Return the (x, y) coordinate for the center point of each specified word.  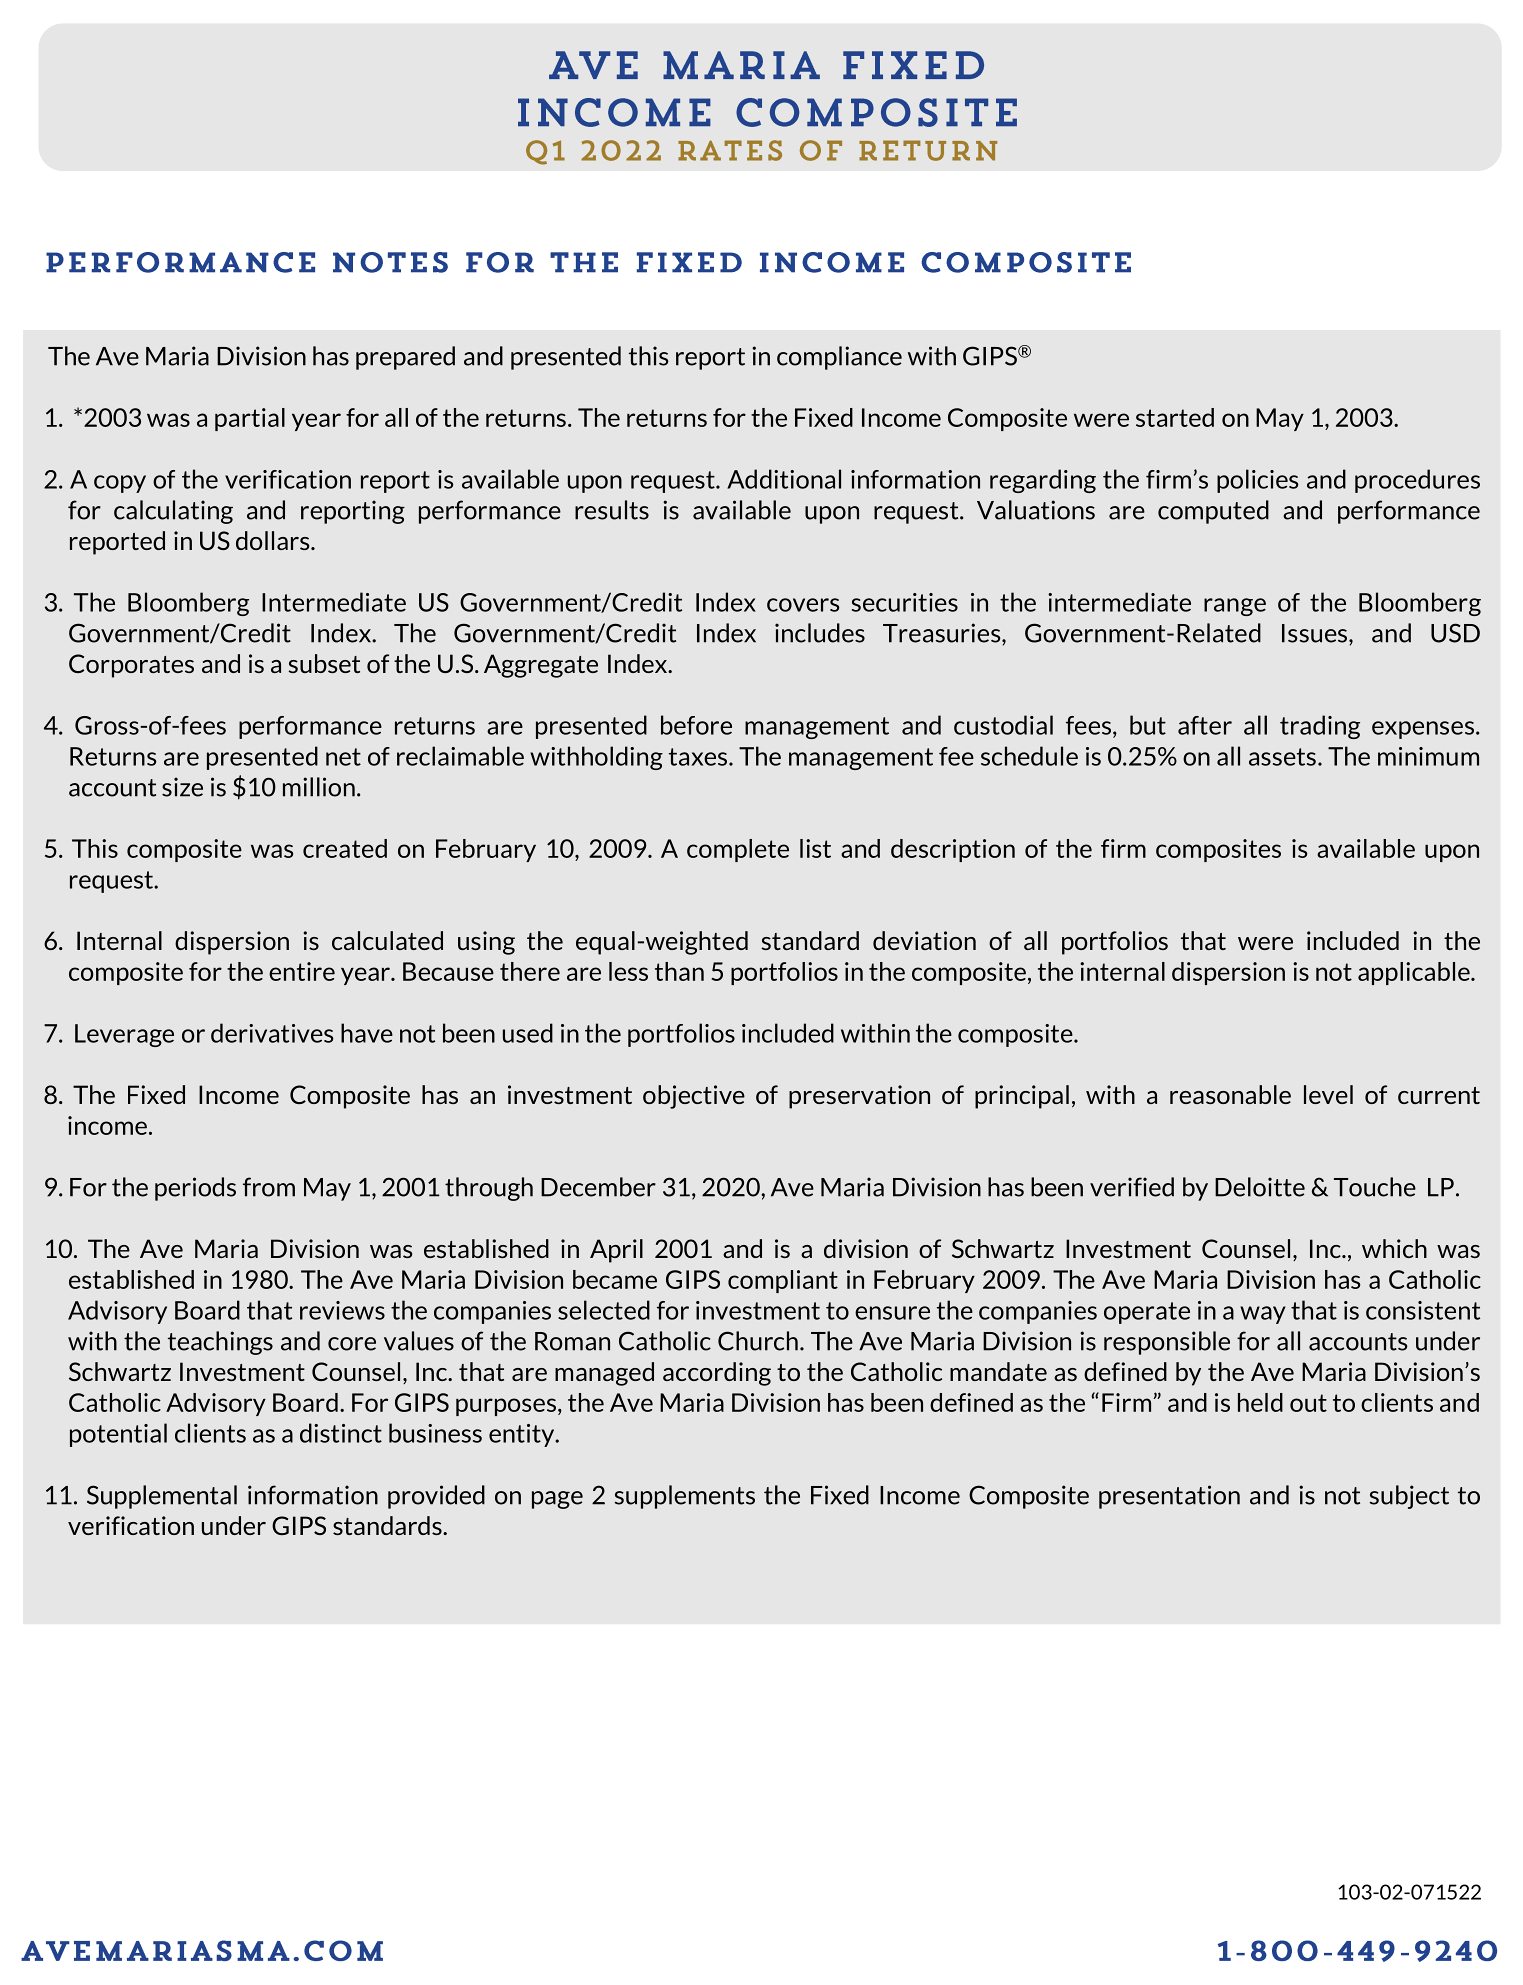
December (598, 1187)
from (269, 1187)
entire (302, 971)
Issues (1316, 633)
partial (250, 419)
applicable (1415, 973)
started (1175, 417)
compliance (839, 358)
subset (324, 663)
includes (820, 633)
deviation (924, 940)
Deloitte (1260, 1187)
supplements (685, 1497)
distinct (341, 1433)
